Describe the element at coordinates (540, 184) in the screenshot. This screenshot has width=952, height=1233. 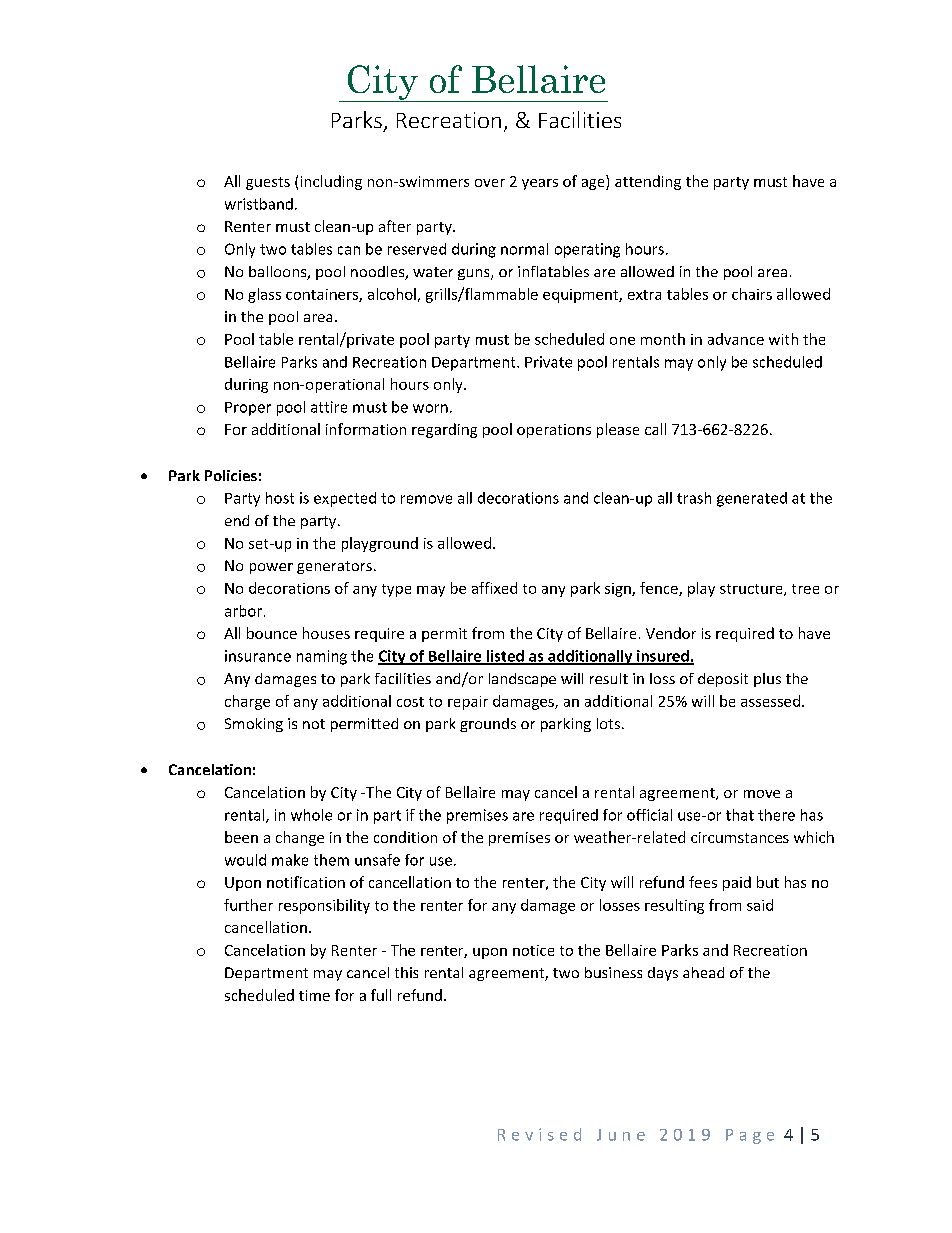
I see `years` at that location.
